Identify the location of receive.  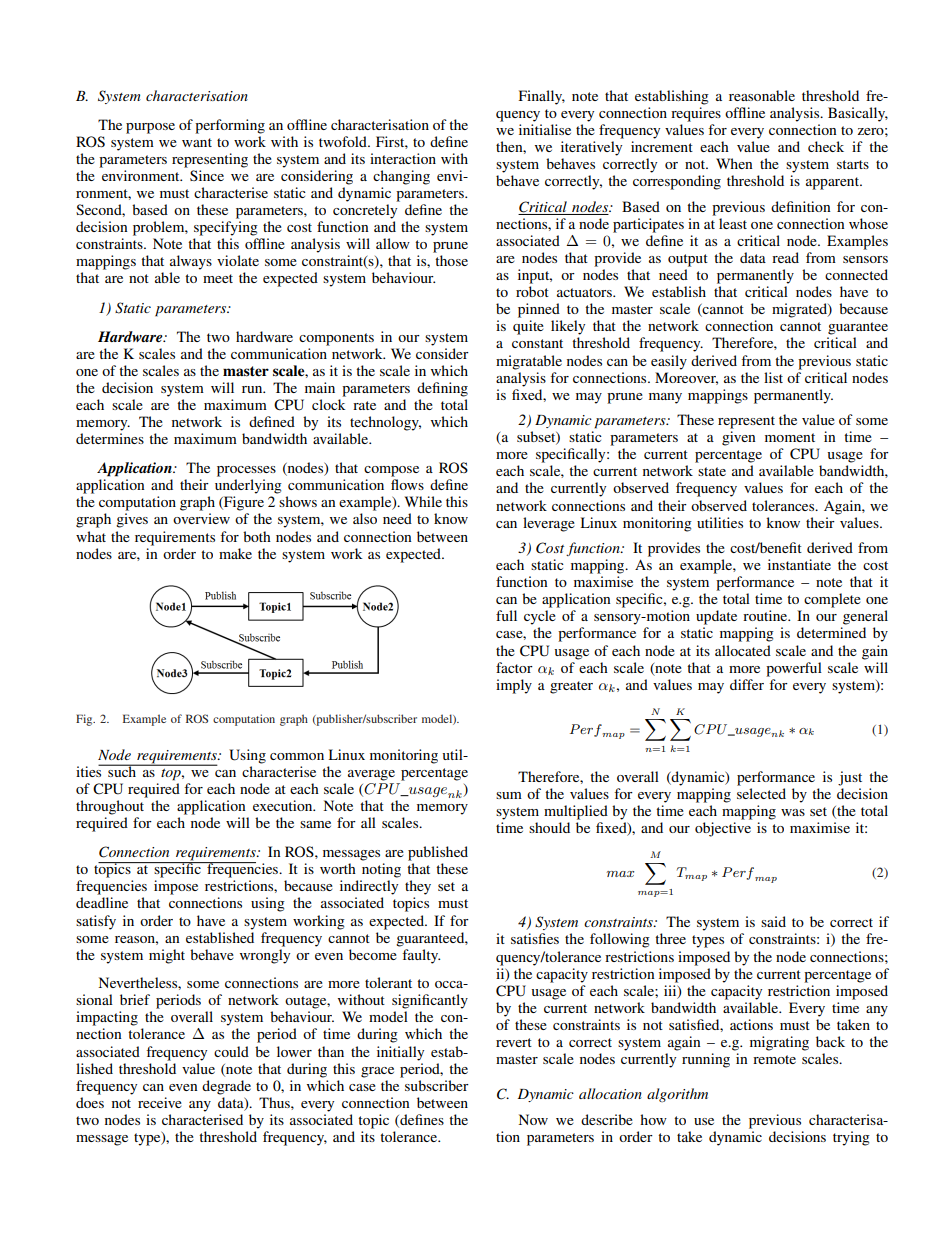
(160, 1102).
